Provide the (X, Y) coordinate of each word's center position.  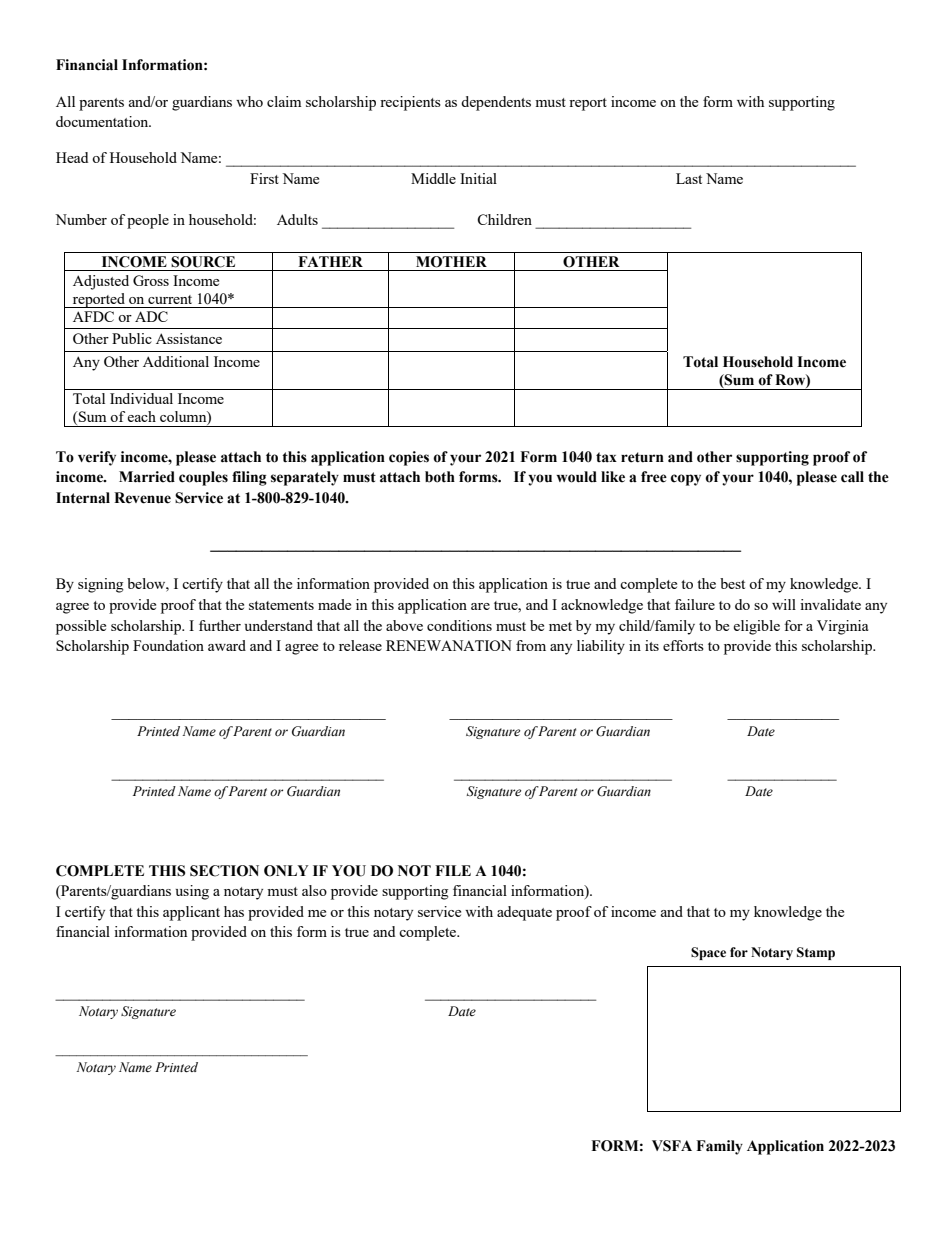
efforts (683, 645)
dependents (496, 103)
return (642, 457)
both (440, 477)
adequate (524, 913)
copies (409, 458)
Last (689, 178)
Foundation (168, 645)
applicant (191, 913)
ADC (151, 316)
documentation (103, 121)
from (531, 645)
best (732, 583)
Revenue (142, 498)
